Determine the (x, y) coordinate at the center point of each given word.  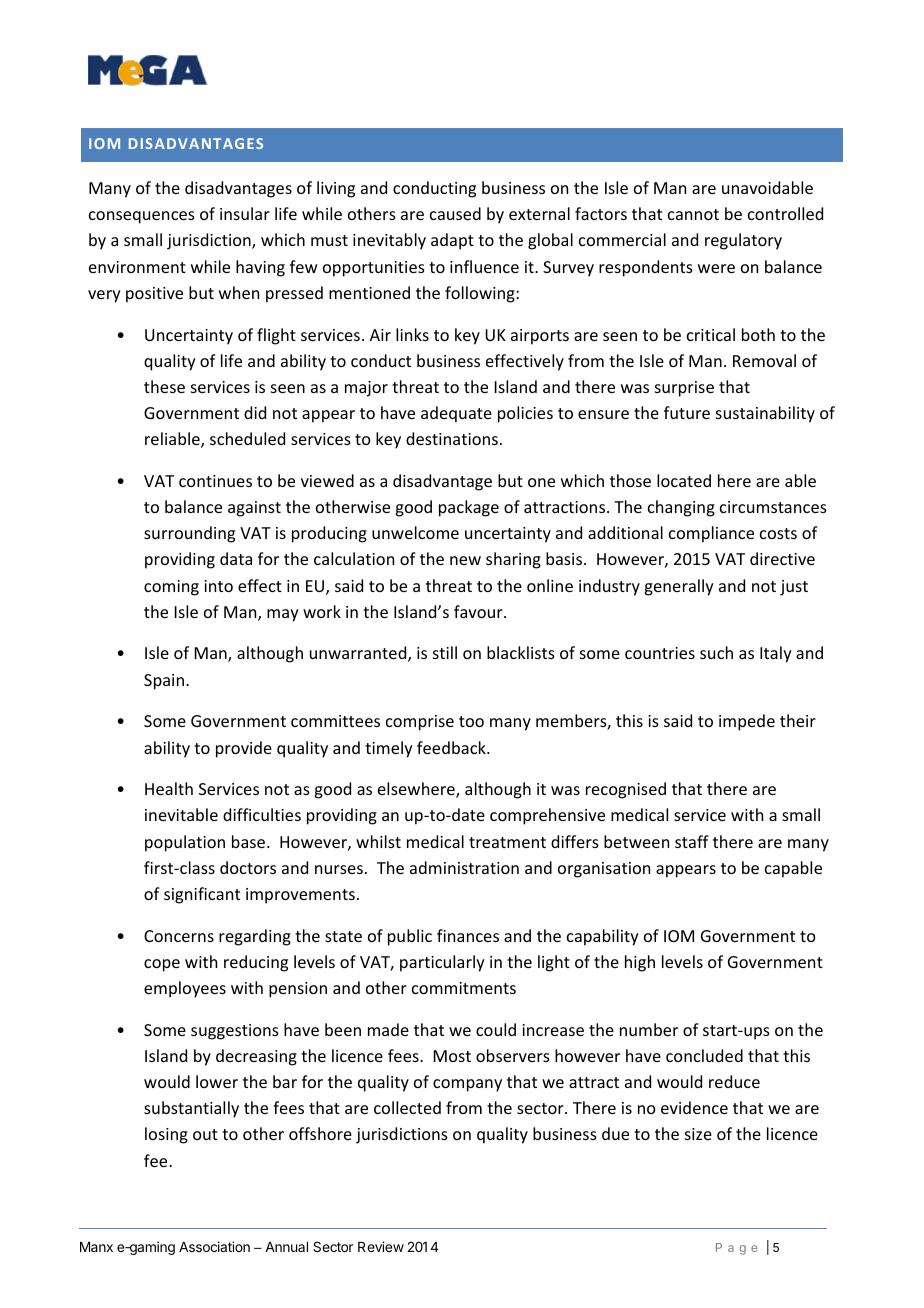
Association (214, 1246)
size (698, 1134)
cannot (693, 214)
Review (381, 1246)
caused (455, 213)
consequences (142, 217)
